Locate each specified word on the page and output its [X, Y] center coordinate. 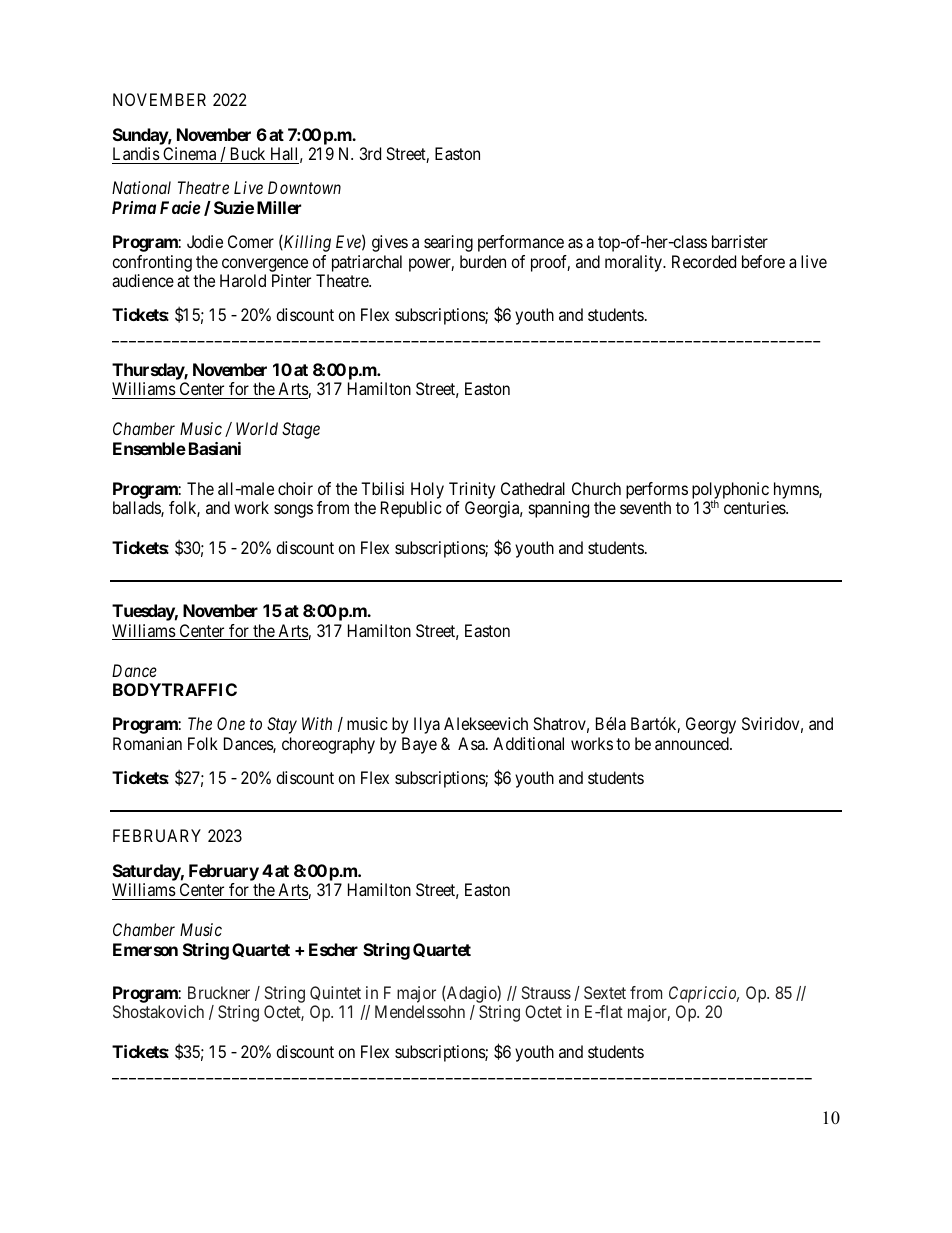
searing [448, 243]
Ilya [427, 725]
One [231, 723]
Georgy [711, 725]
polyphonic [730, 491]
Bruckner [219, 992]
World [257, 428]
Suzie [234, 207]
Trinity [472, 490]
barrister [740, 241]
